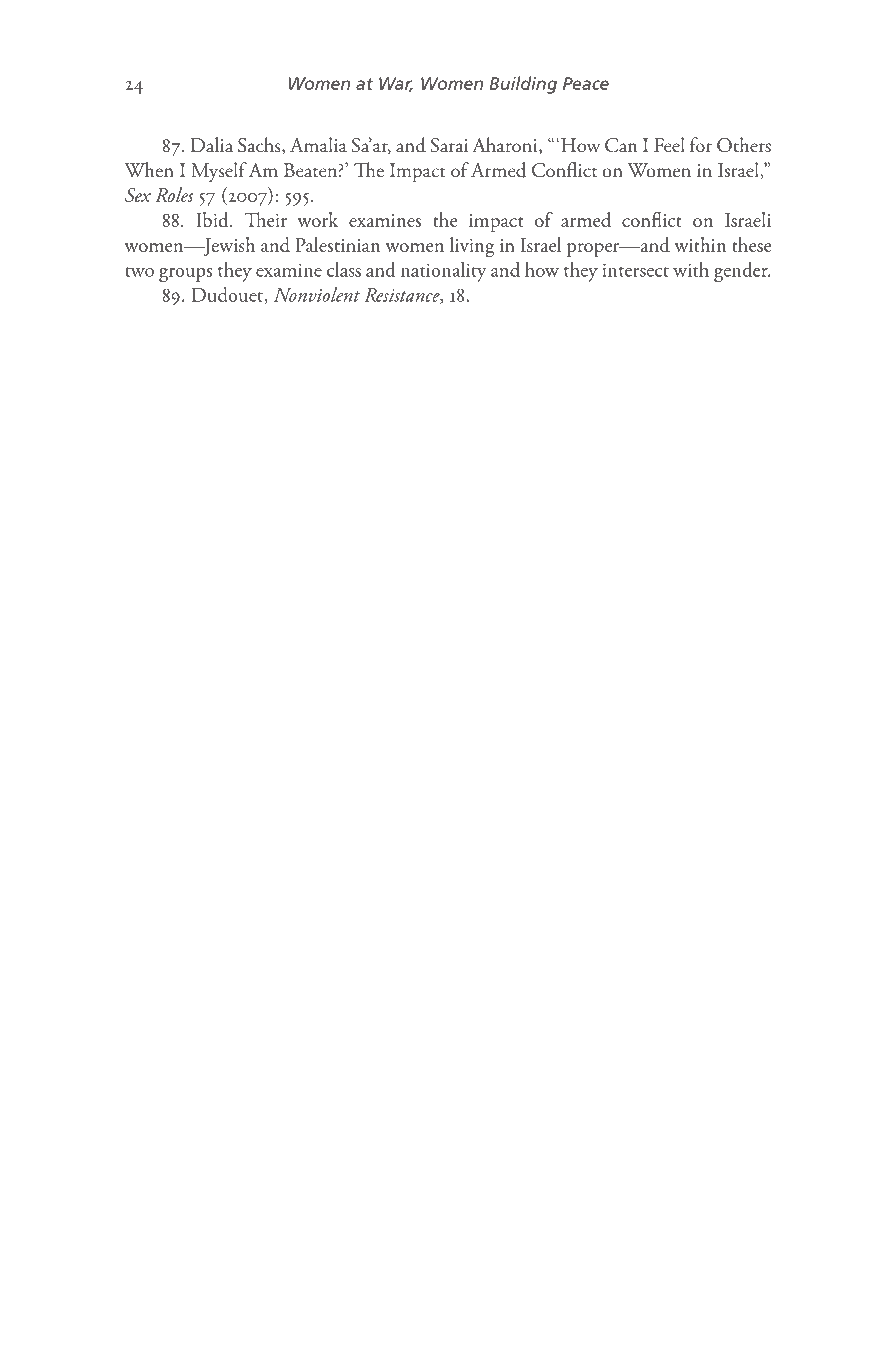 This document has width=896, height=1345. Describe the element at coordinates (212, 145) in the document. I see `Dalia` at that location.
